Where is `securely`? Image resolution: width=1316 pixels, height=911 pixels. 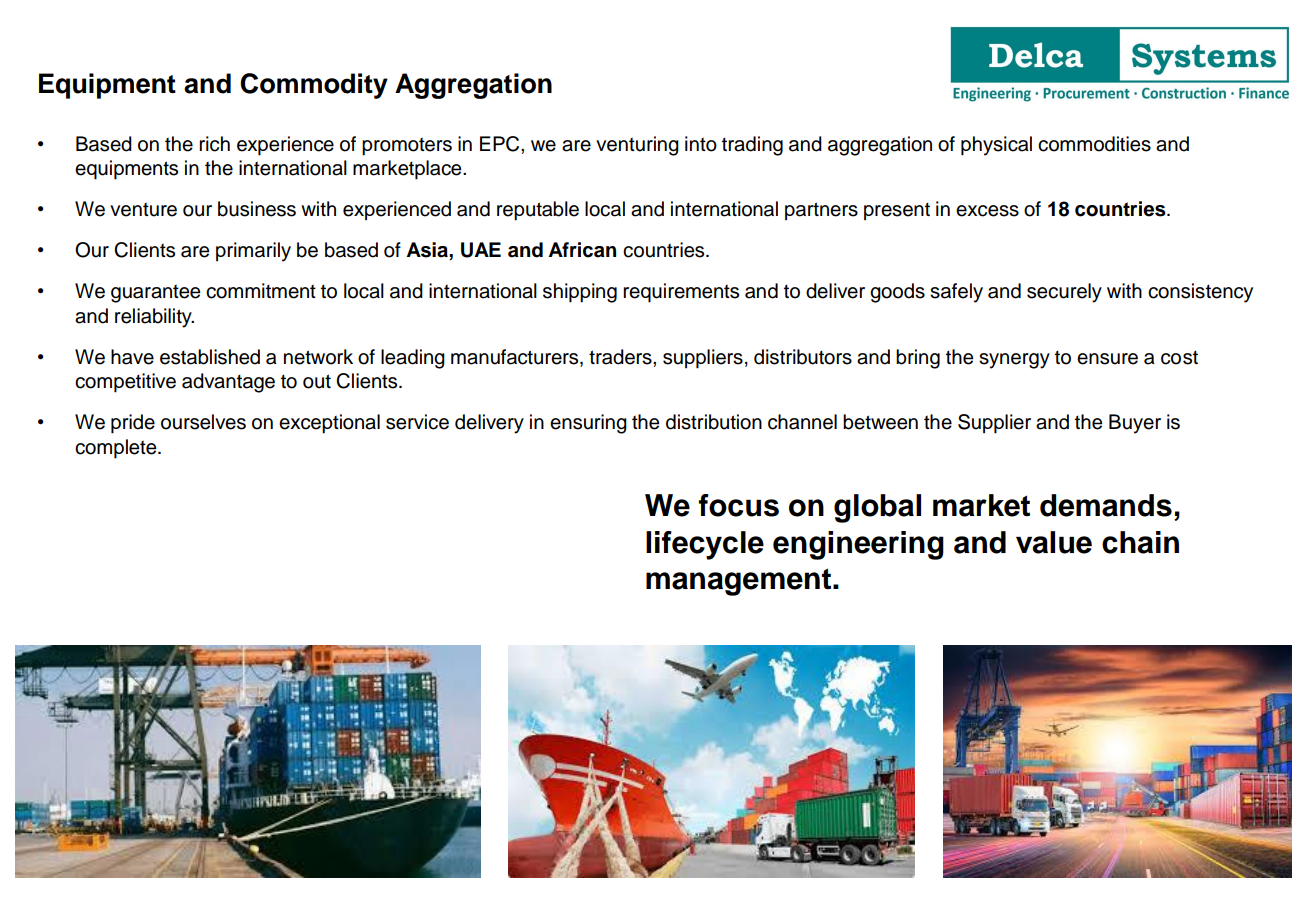
securely is located at coordinates (1064, 293).
